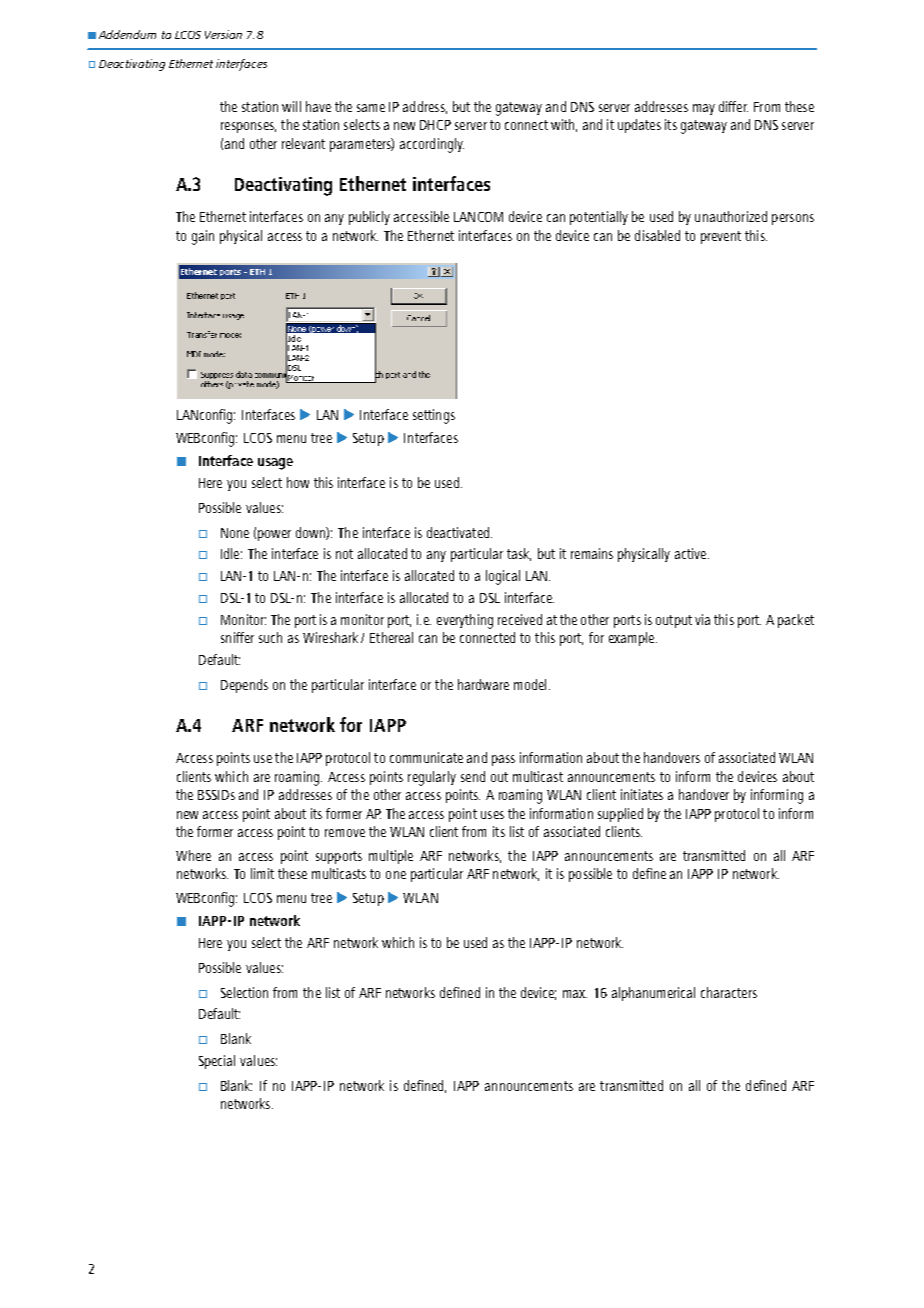 The height and width of the page is (1308, 924). Describe the element at coordinates (492, 815) in the page. I see `uses` at that location.
